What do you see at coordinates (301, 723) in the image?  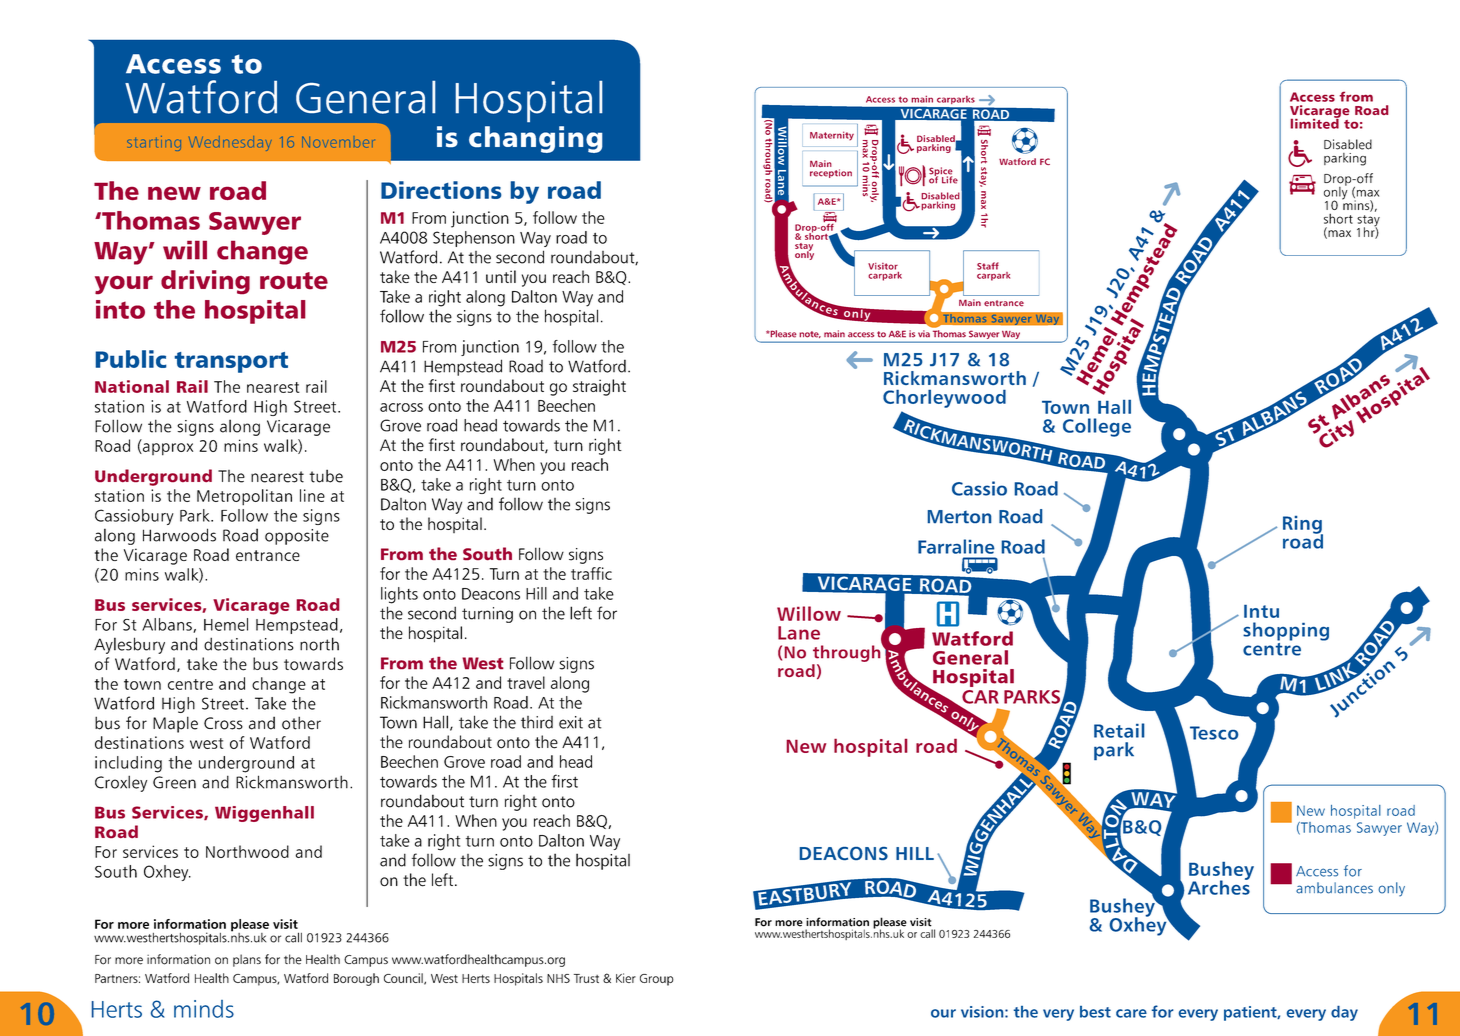 I see `other` at bounding box center [301, 723].
